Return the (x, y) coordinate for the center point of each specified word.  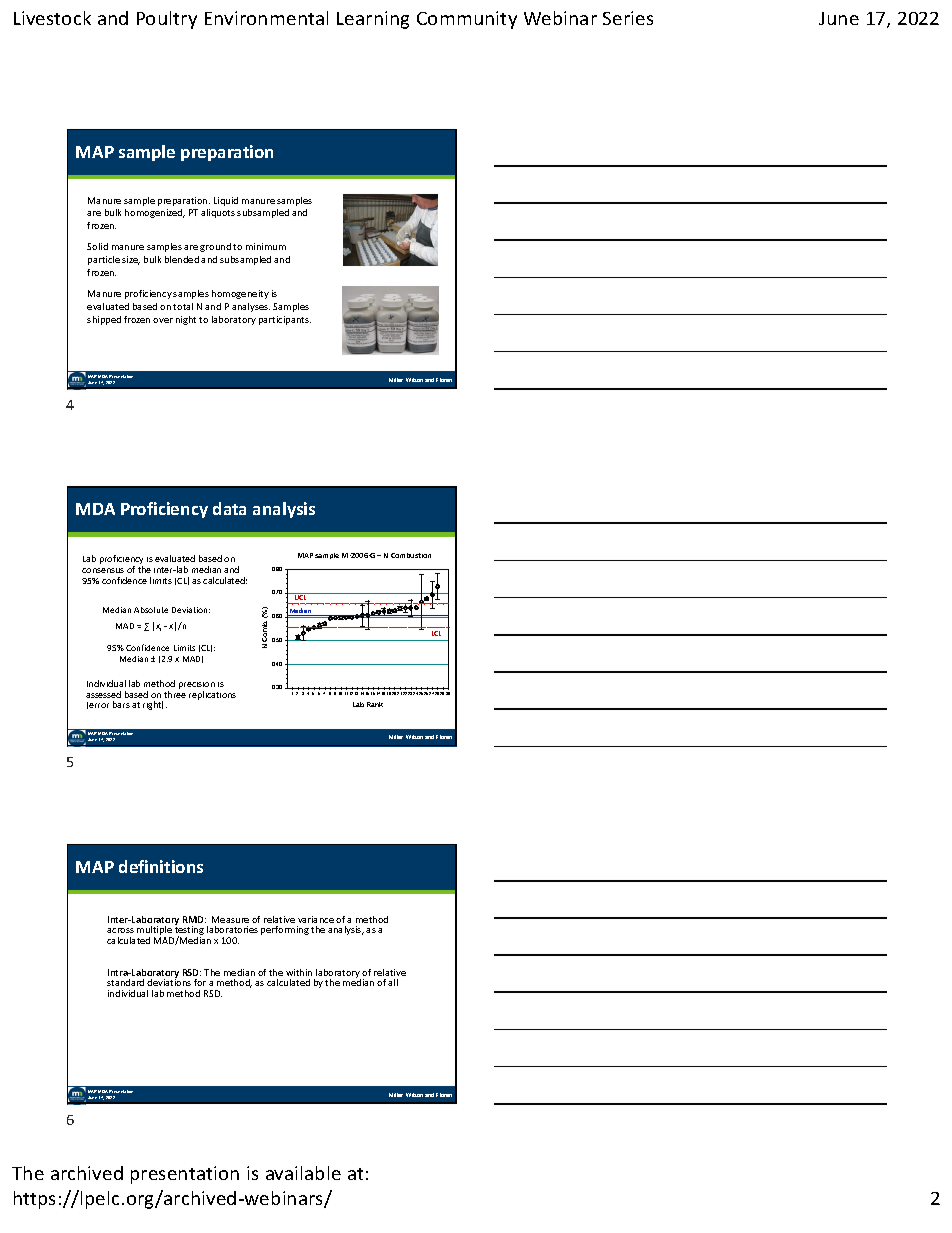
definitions (161, 866)
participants (285, 320)
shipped (104, 320)
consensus (103, 570)
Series (628, 18)
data (229, 508)
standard (125, 982)
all (393, 982)
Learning (373, 20)
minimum (266, 246)
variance (316, 919)
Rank (375, 704)
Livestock (52, 18)
